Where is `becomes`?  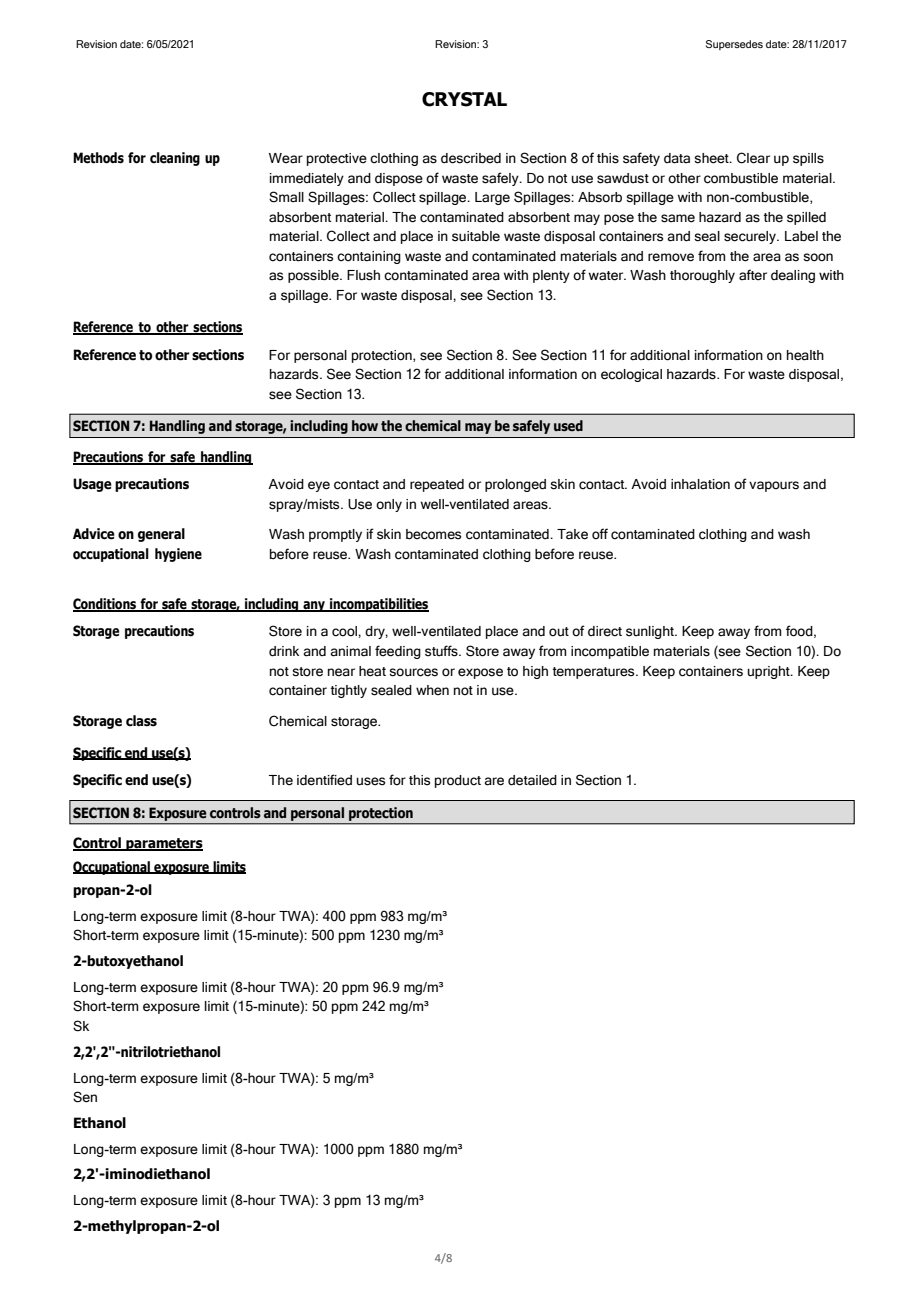 becomes is located at coordinates (433, 534).
